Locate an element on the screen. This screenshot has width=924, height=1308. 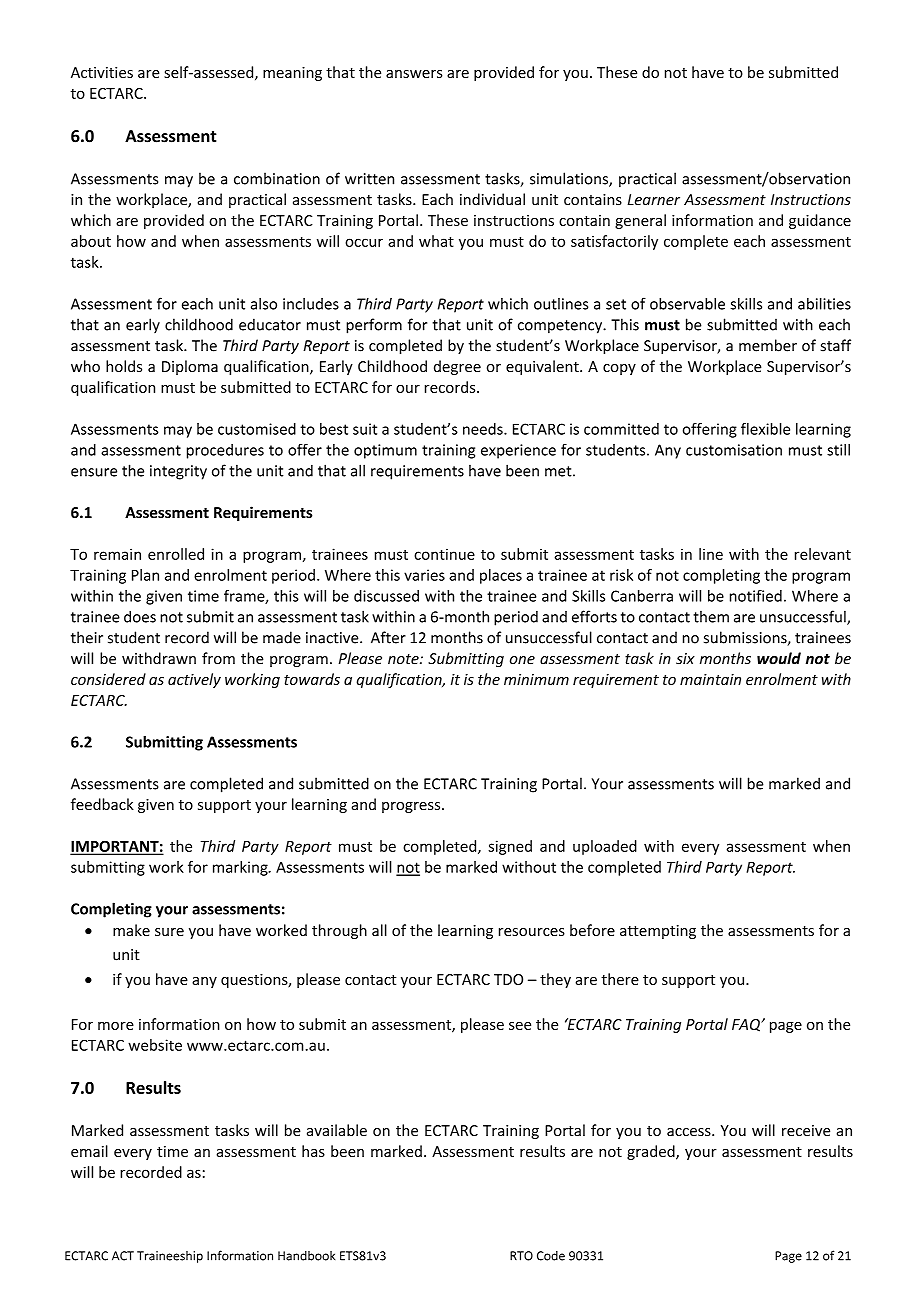
would is located at coordinates (779, 658).
